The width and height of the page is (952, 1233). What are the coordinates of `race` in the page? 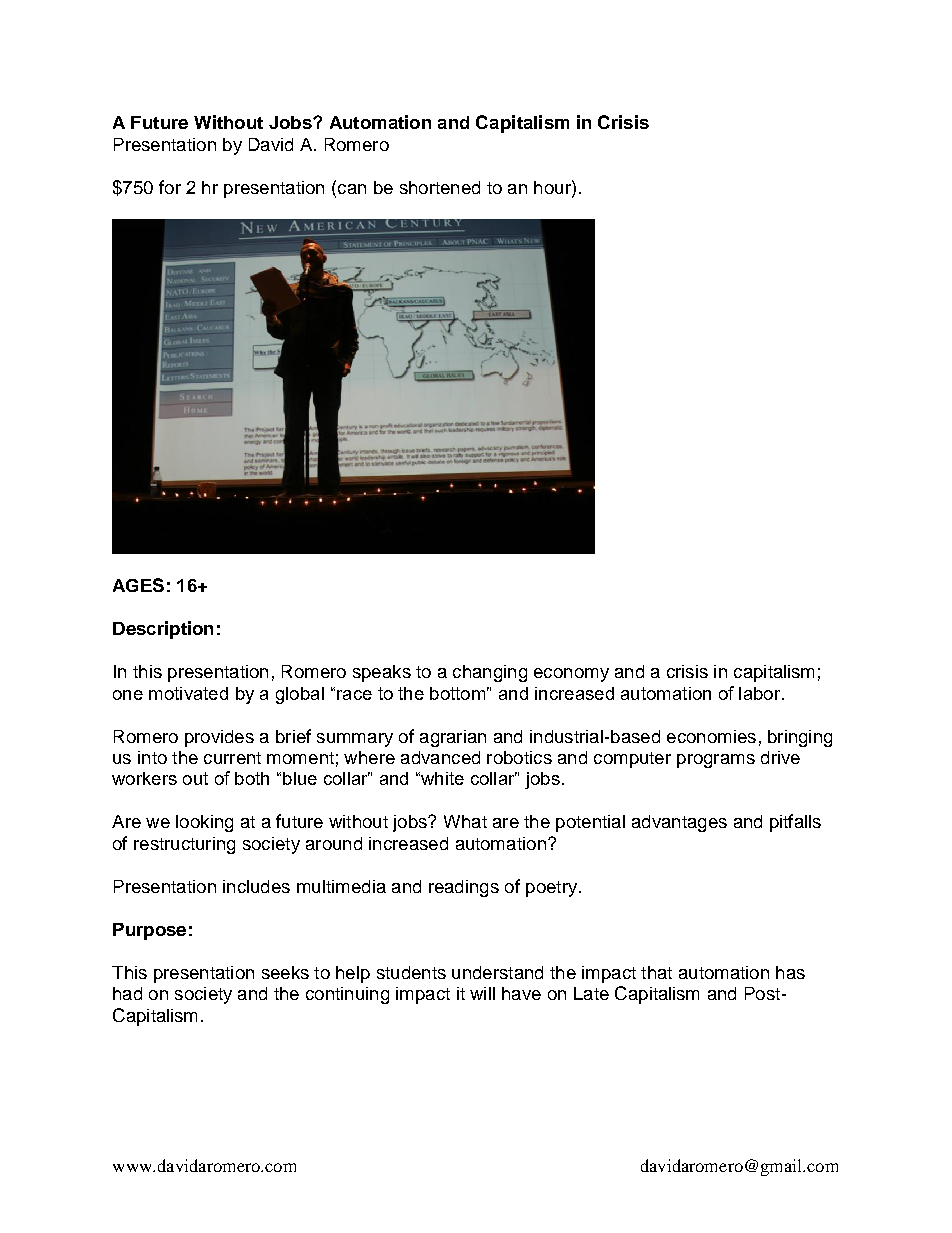 It's located at (354, 695).
